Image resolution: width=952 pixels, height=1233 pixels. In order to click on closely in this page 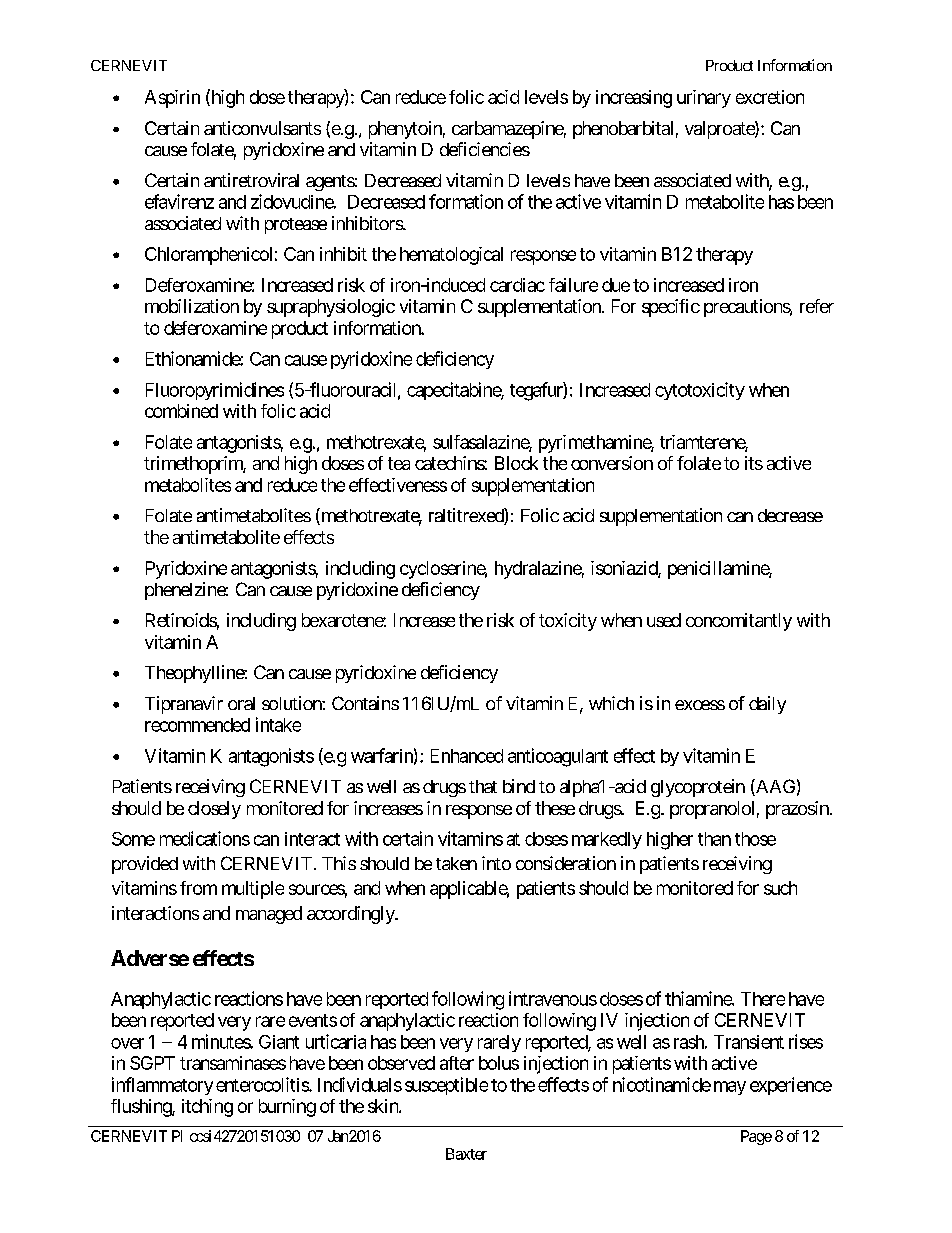, I will do `click(214, 810)`.
